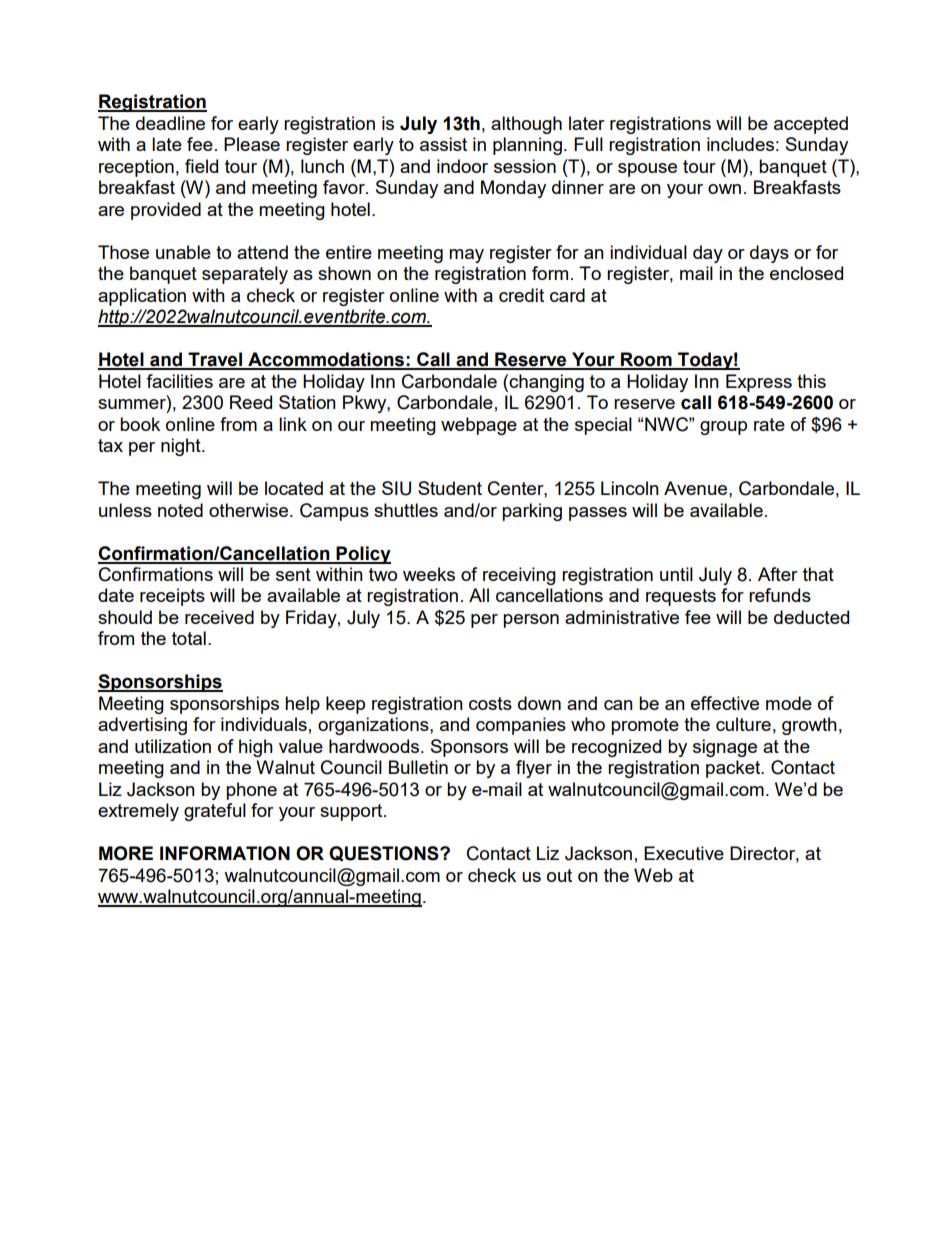 This document has width=952, height=1233. What do you see at coordinates (684, 853) in the document?
I see `Executive` at bounding box center [684, 853].
